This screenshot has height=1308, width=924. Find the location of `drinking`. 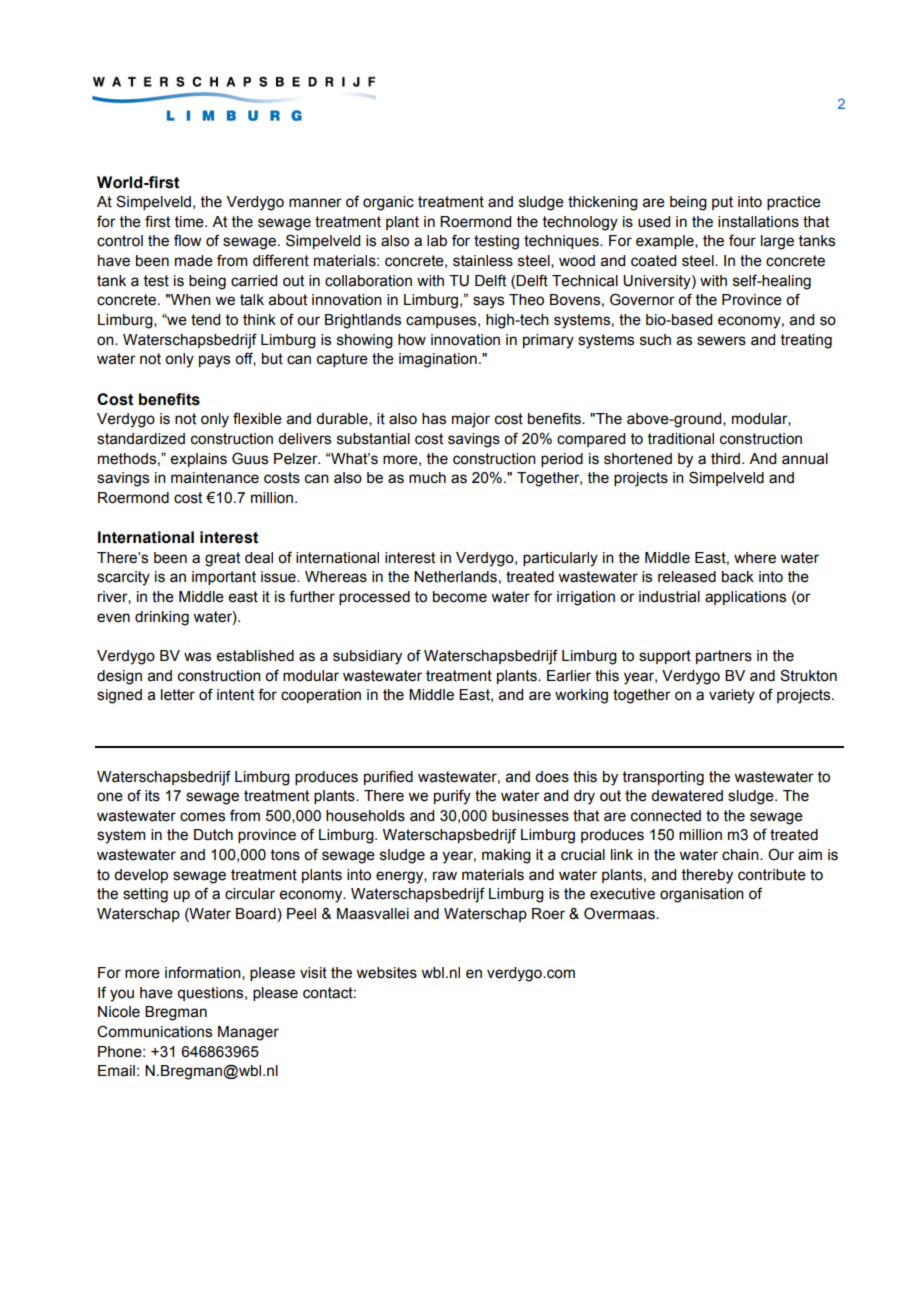

drinking is located at coordinates (162, 618).
